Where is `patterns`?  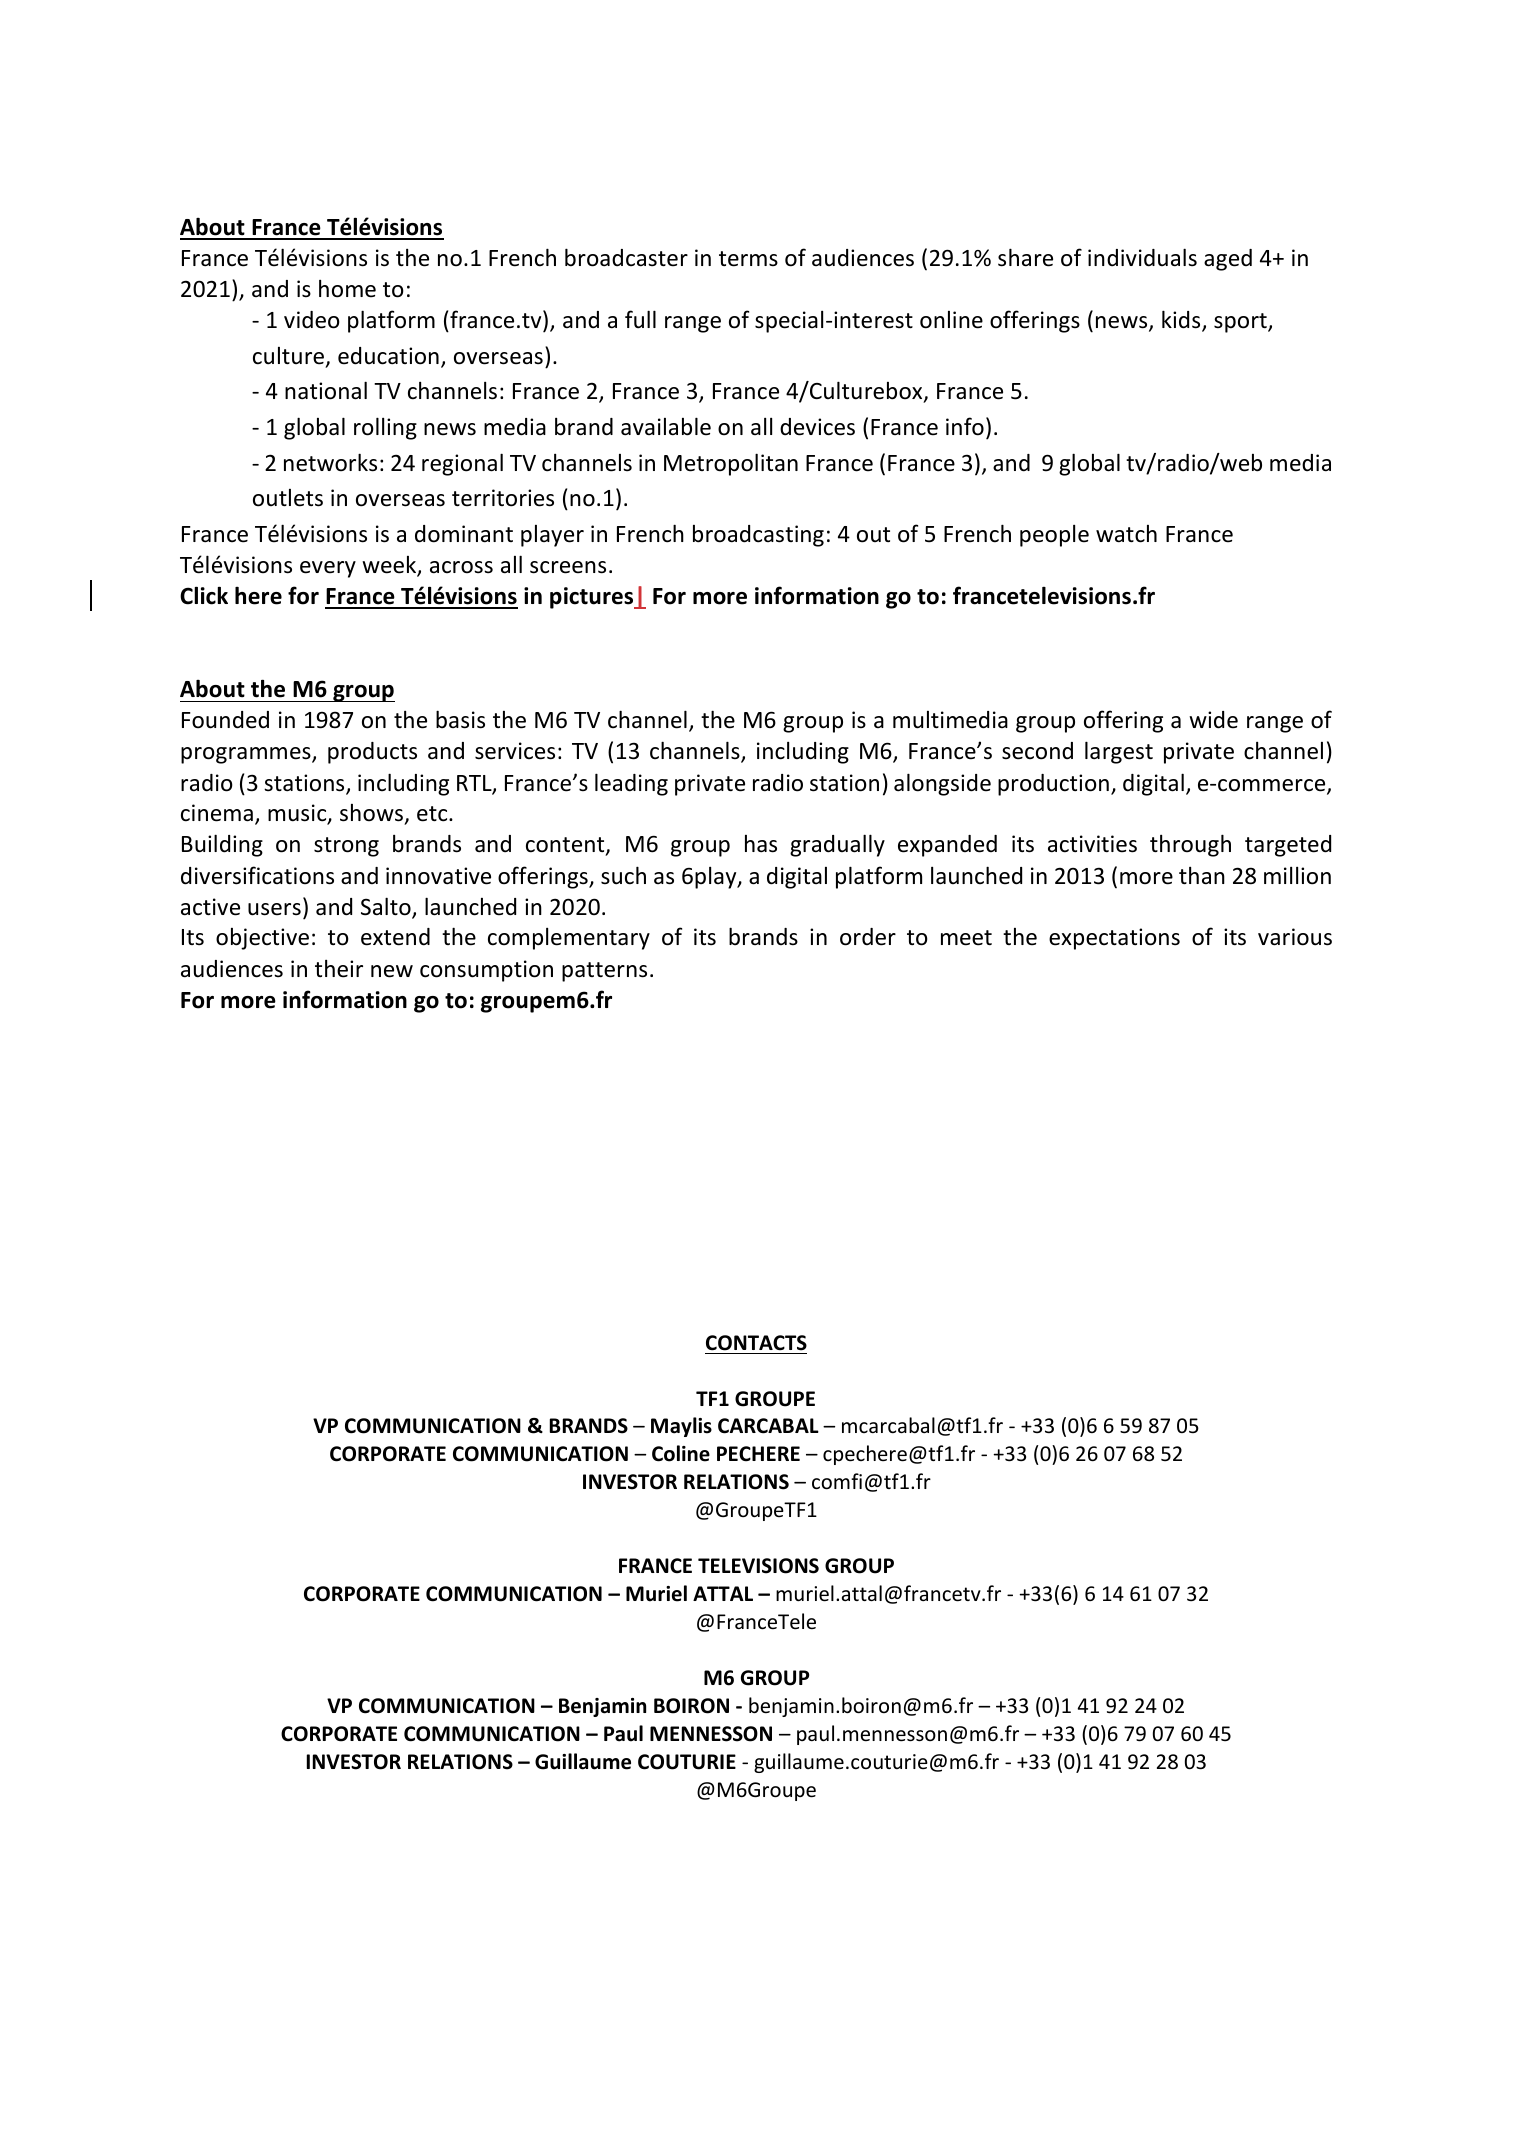 patterns is located at coordinates (604, 972).
